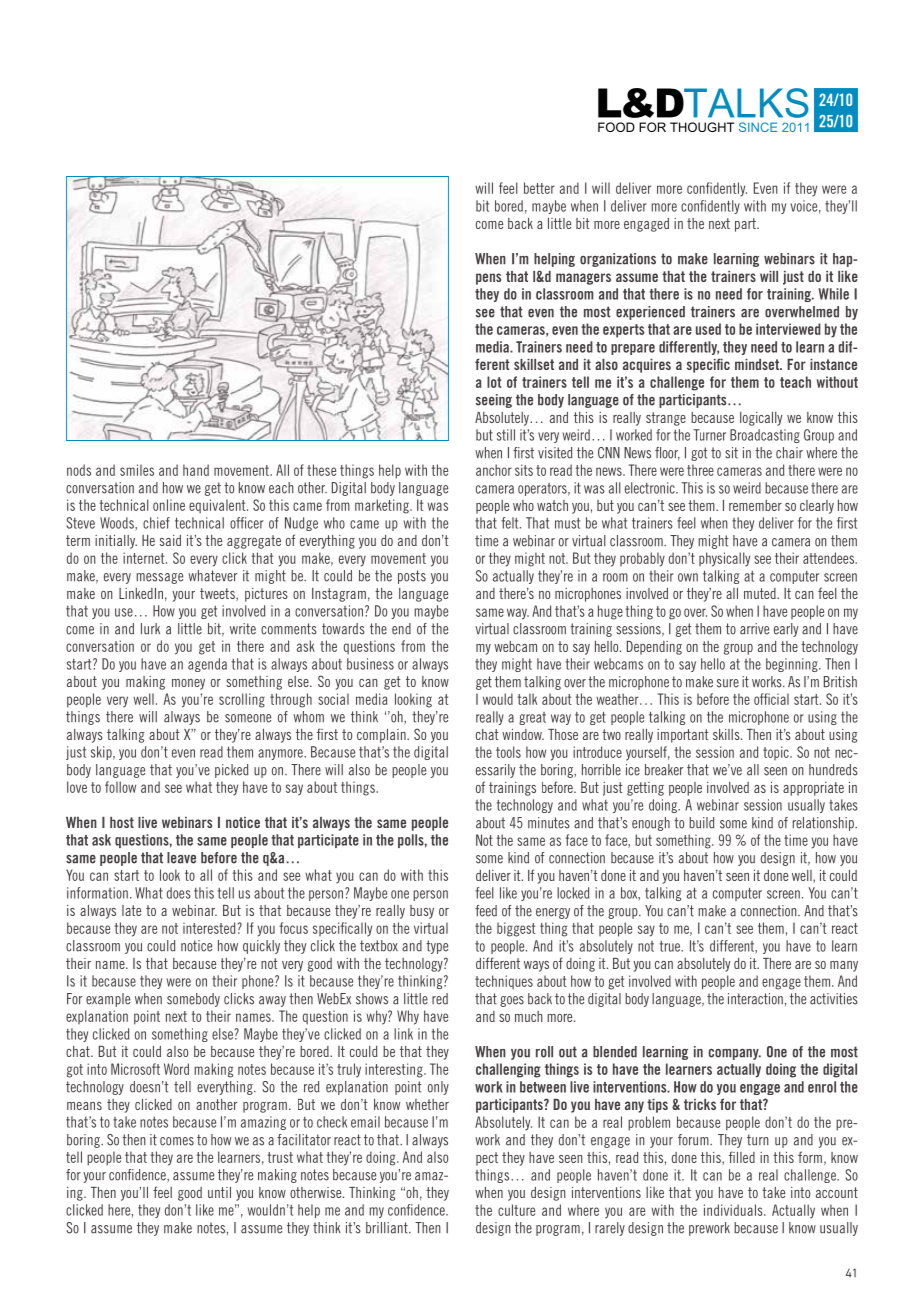  I want to click on culture, so click(516, 1210).
